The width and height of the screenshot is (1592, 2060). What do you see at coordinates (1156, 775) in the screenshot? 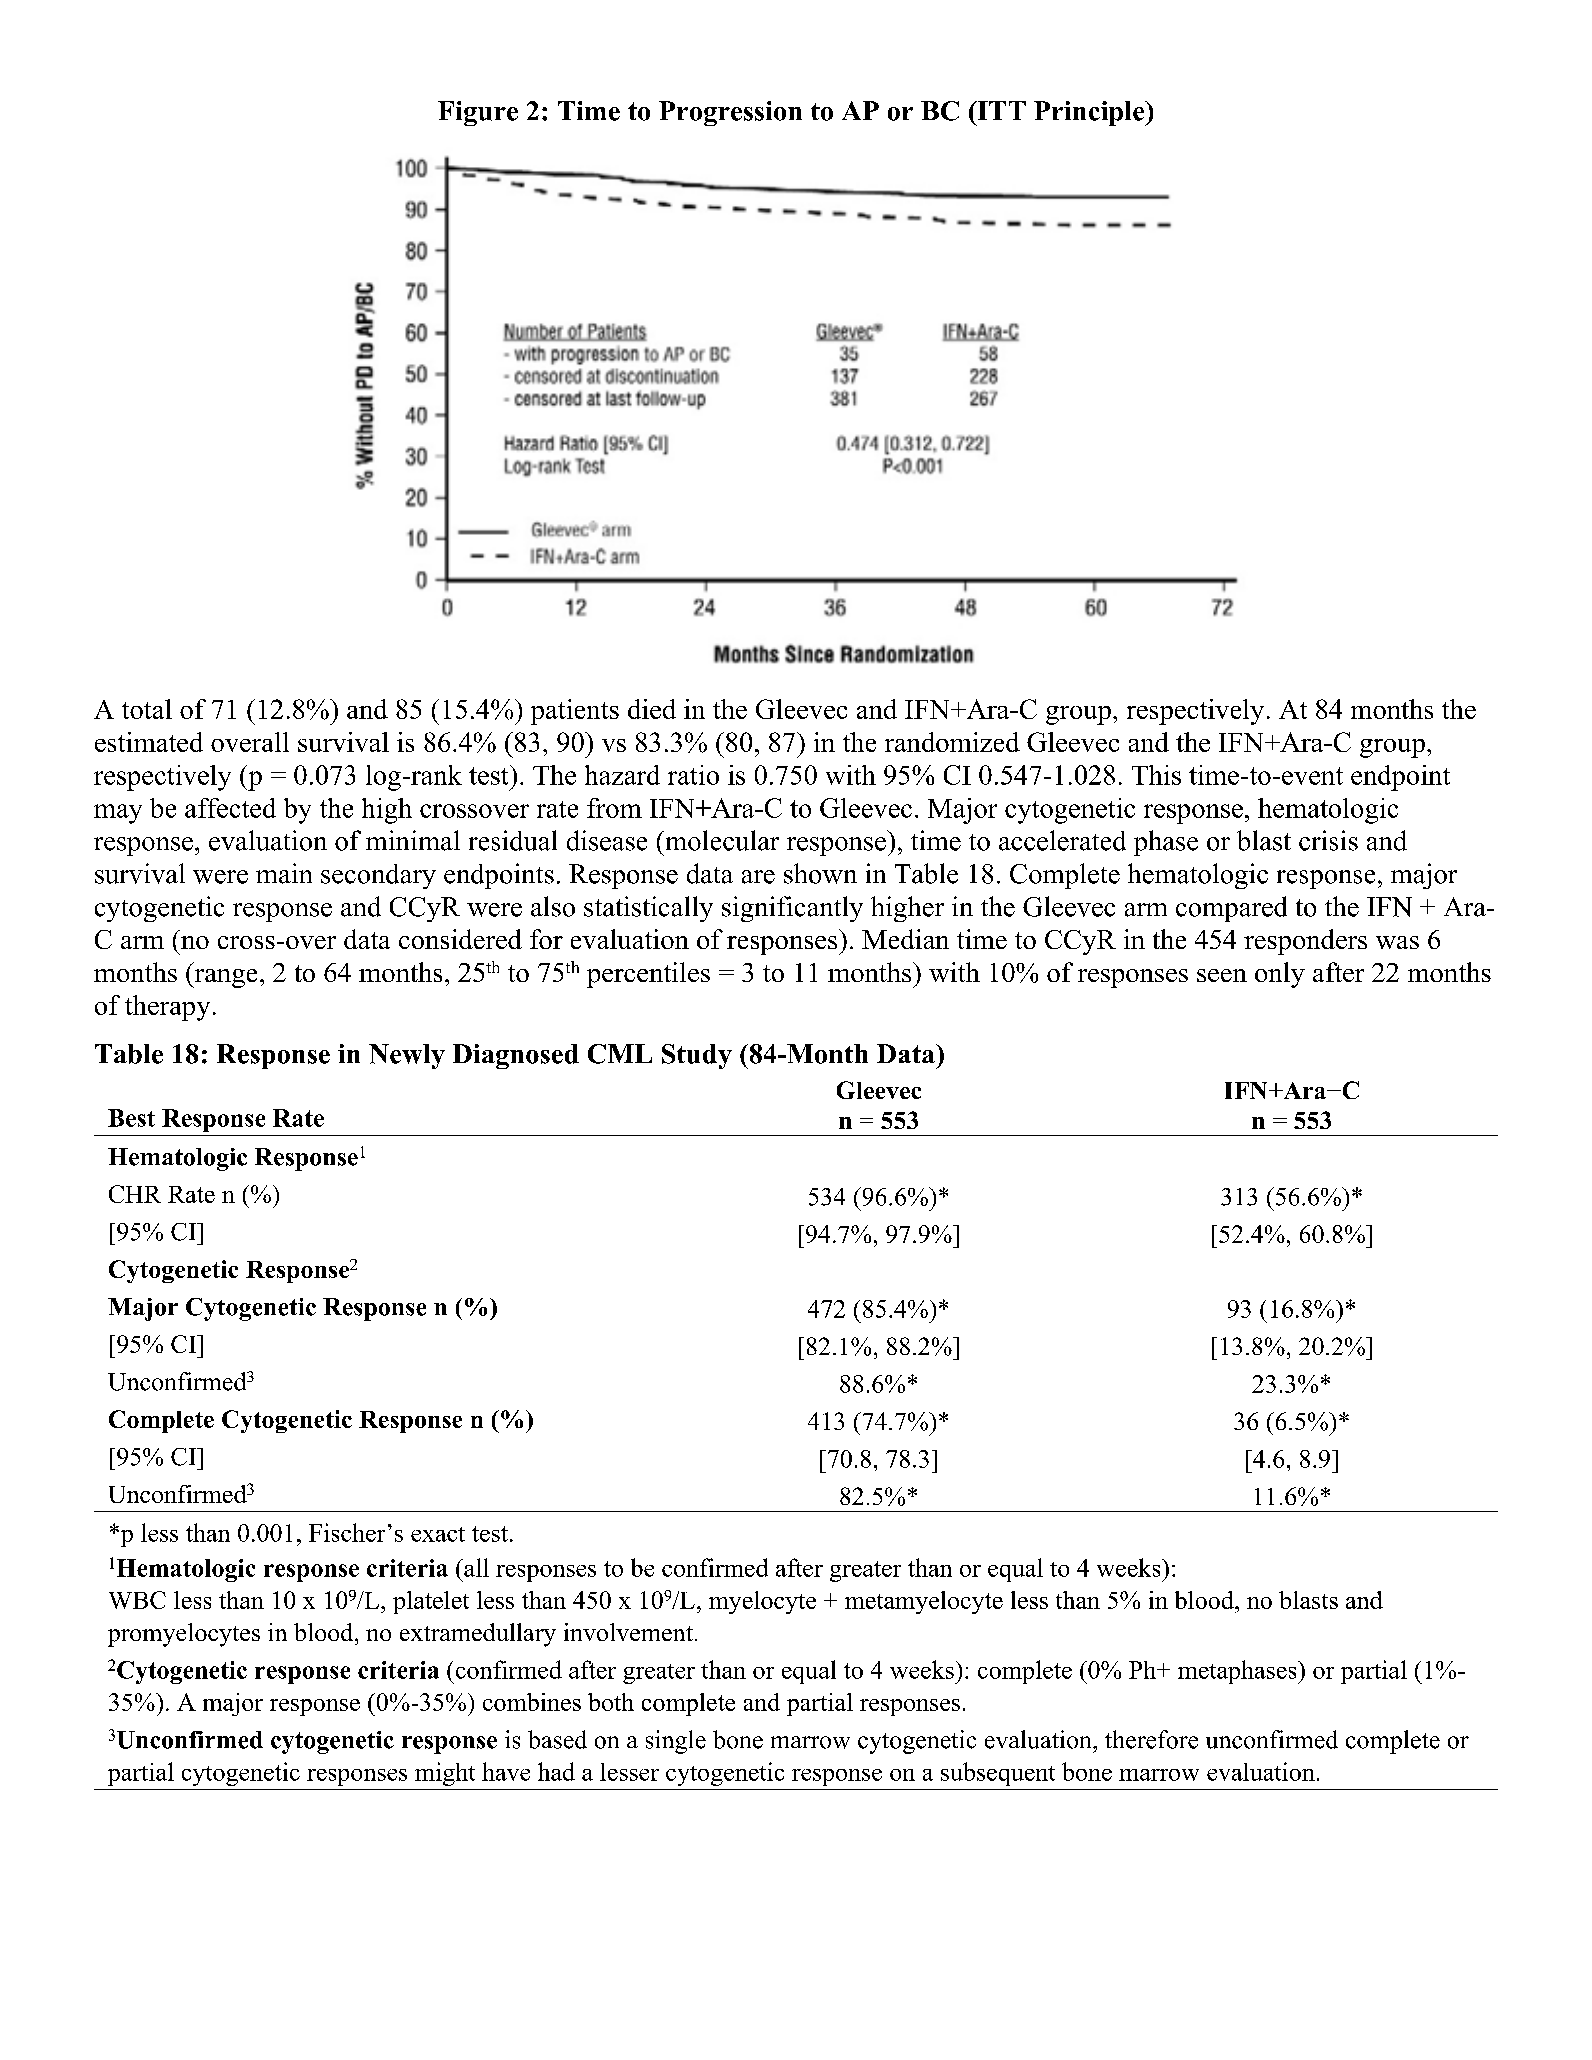
I see `This` at bounding box center [1156, 775].
